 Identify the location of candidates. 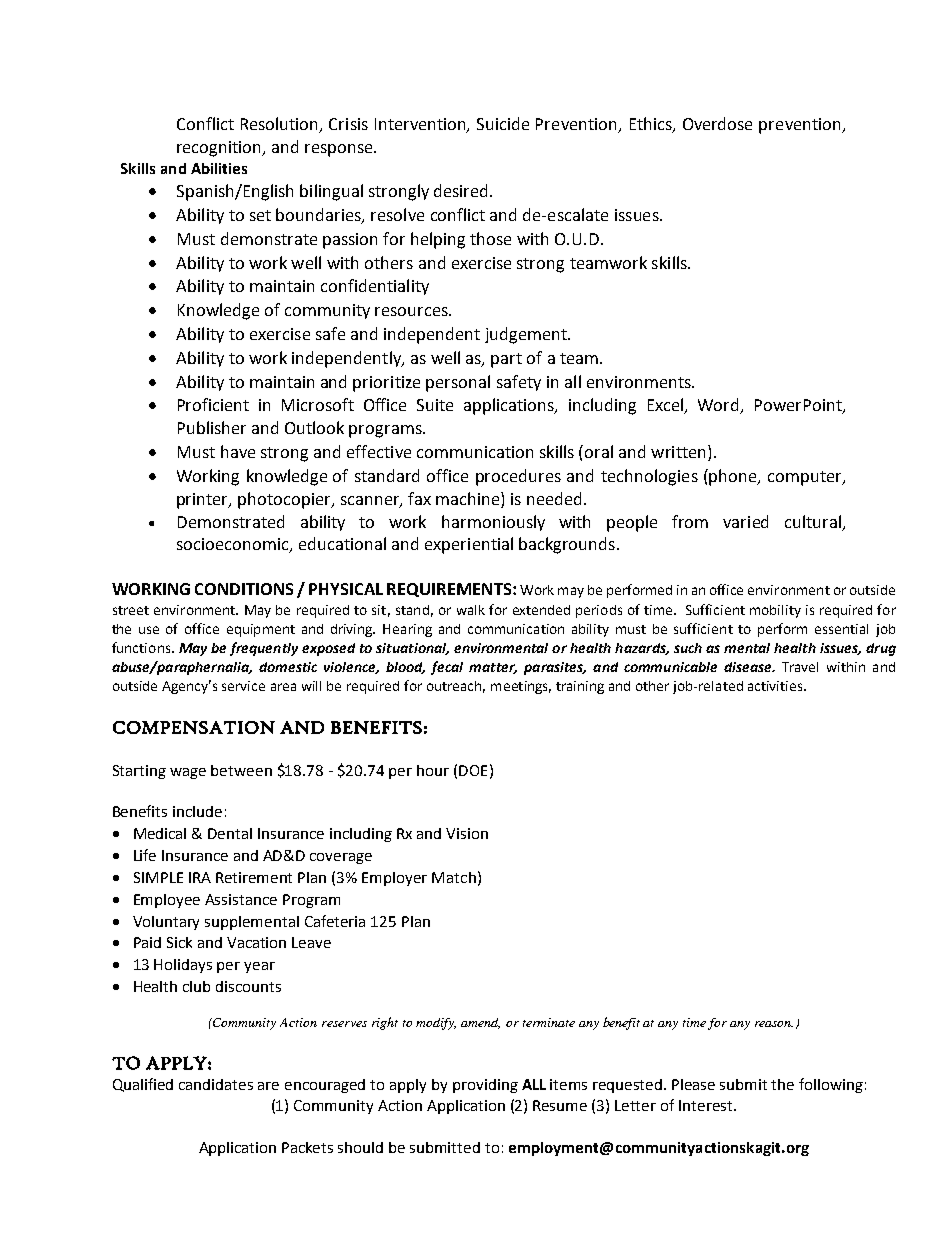
(216, 1084).
